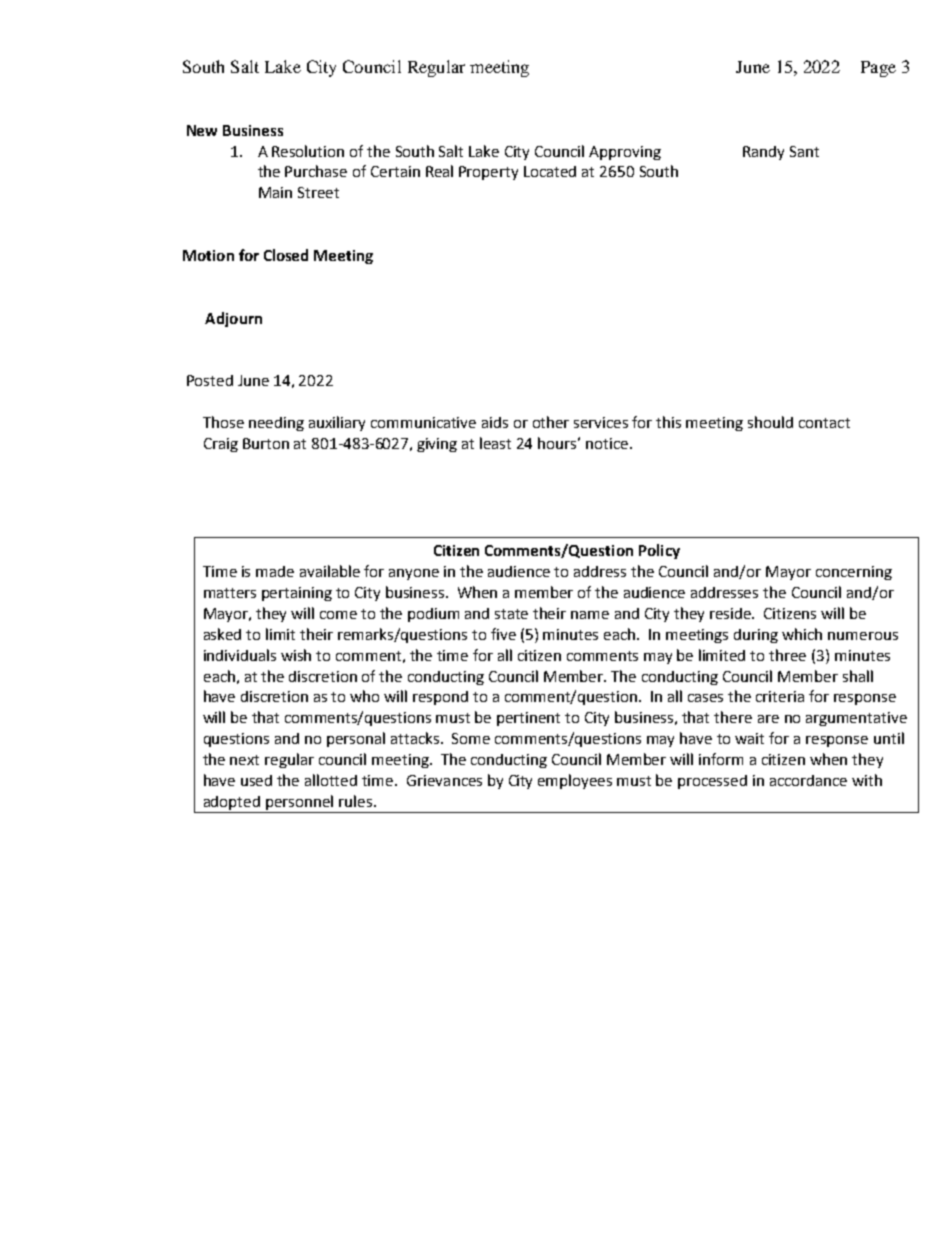 The height and width of the screenshot is (1233, 952). What do you see at coordinates (808, 780) in the screenshot?
I see `accordance` at bounding box center [808, 780].
